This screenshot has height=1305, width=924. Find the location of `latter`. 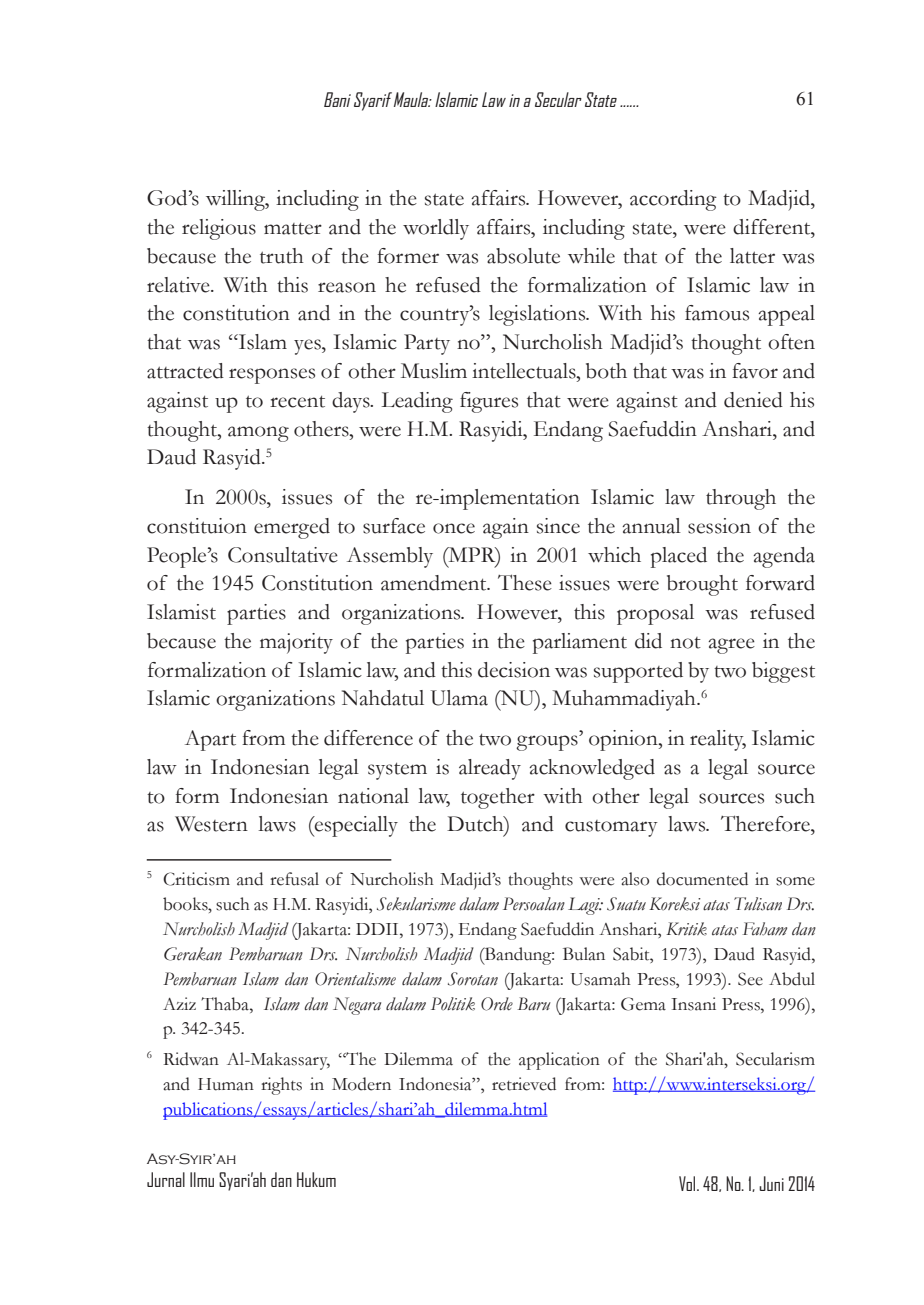

latter is located at coordinates (752, 256).
